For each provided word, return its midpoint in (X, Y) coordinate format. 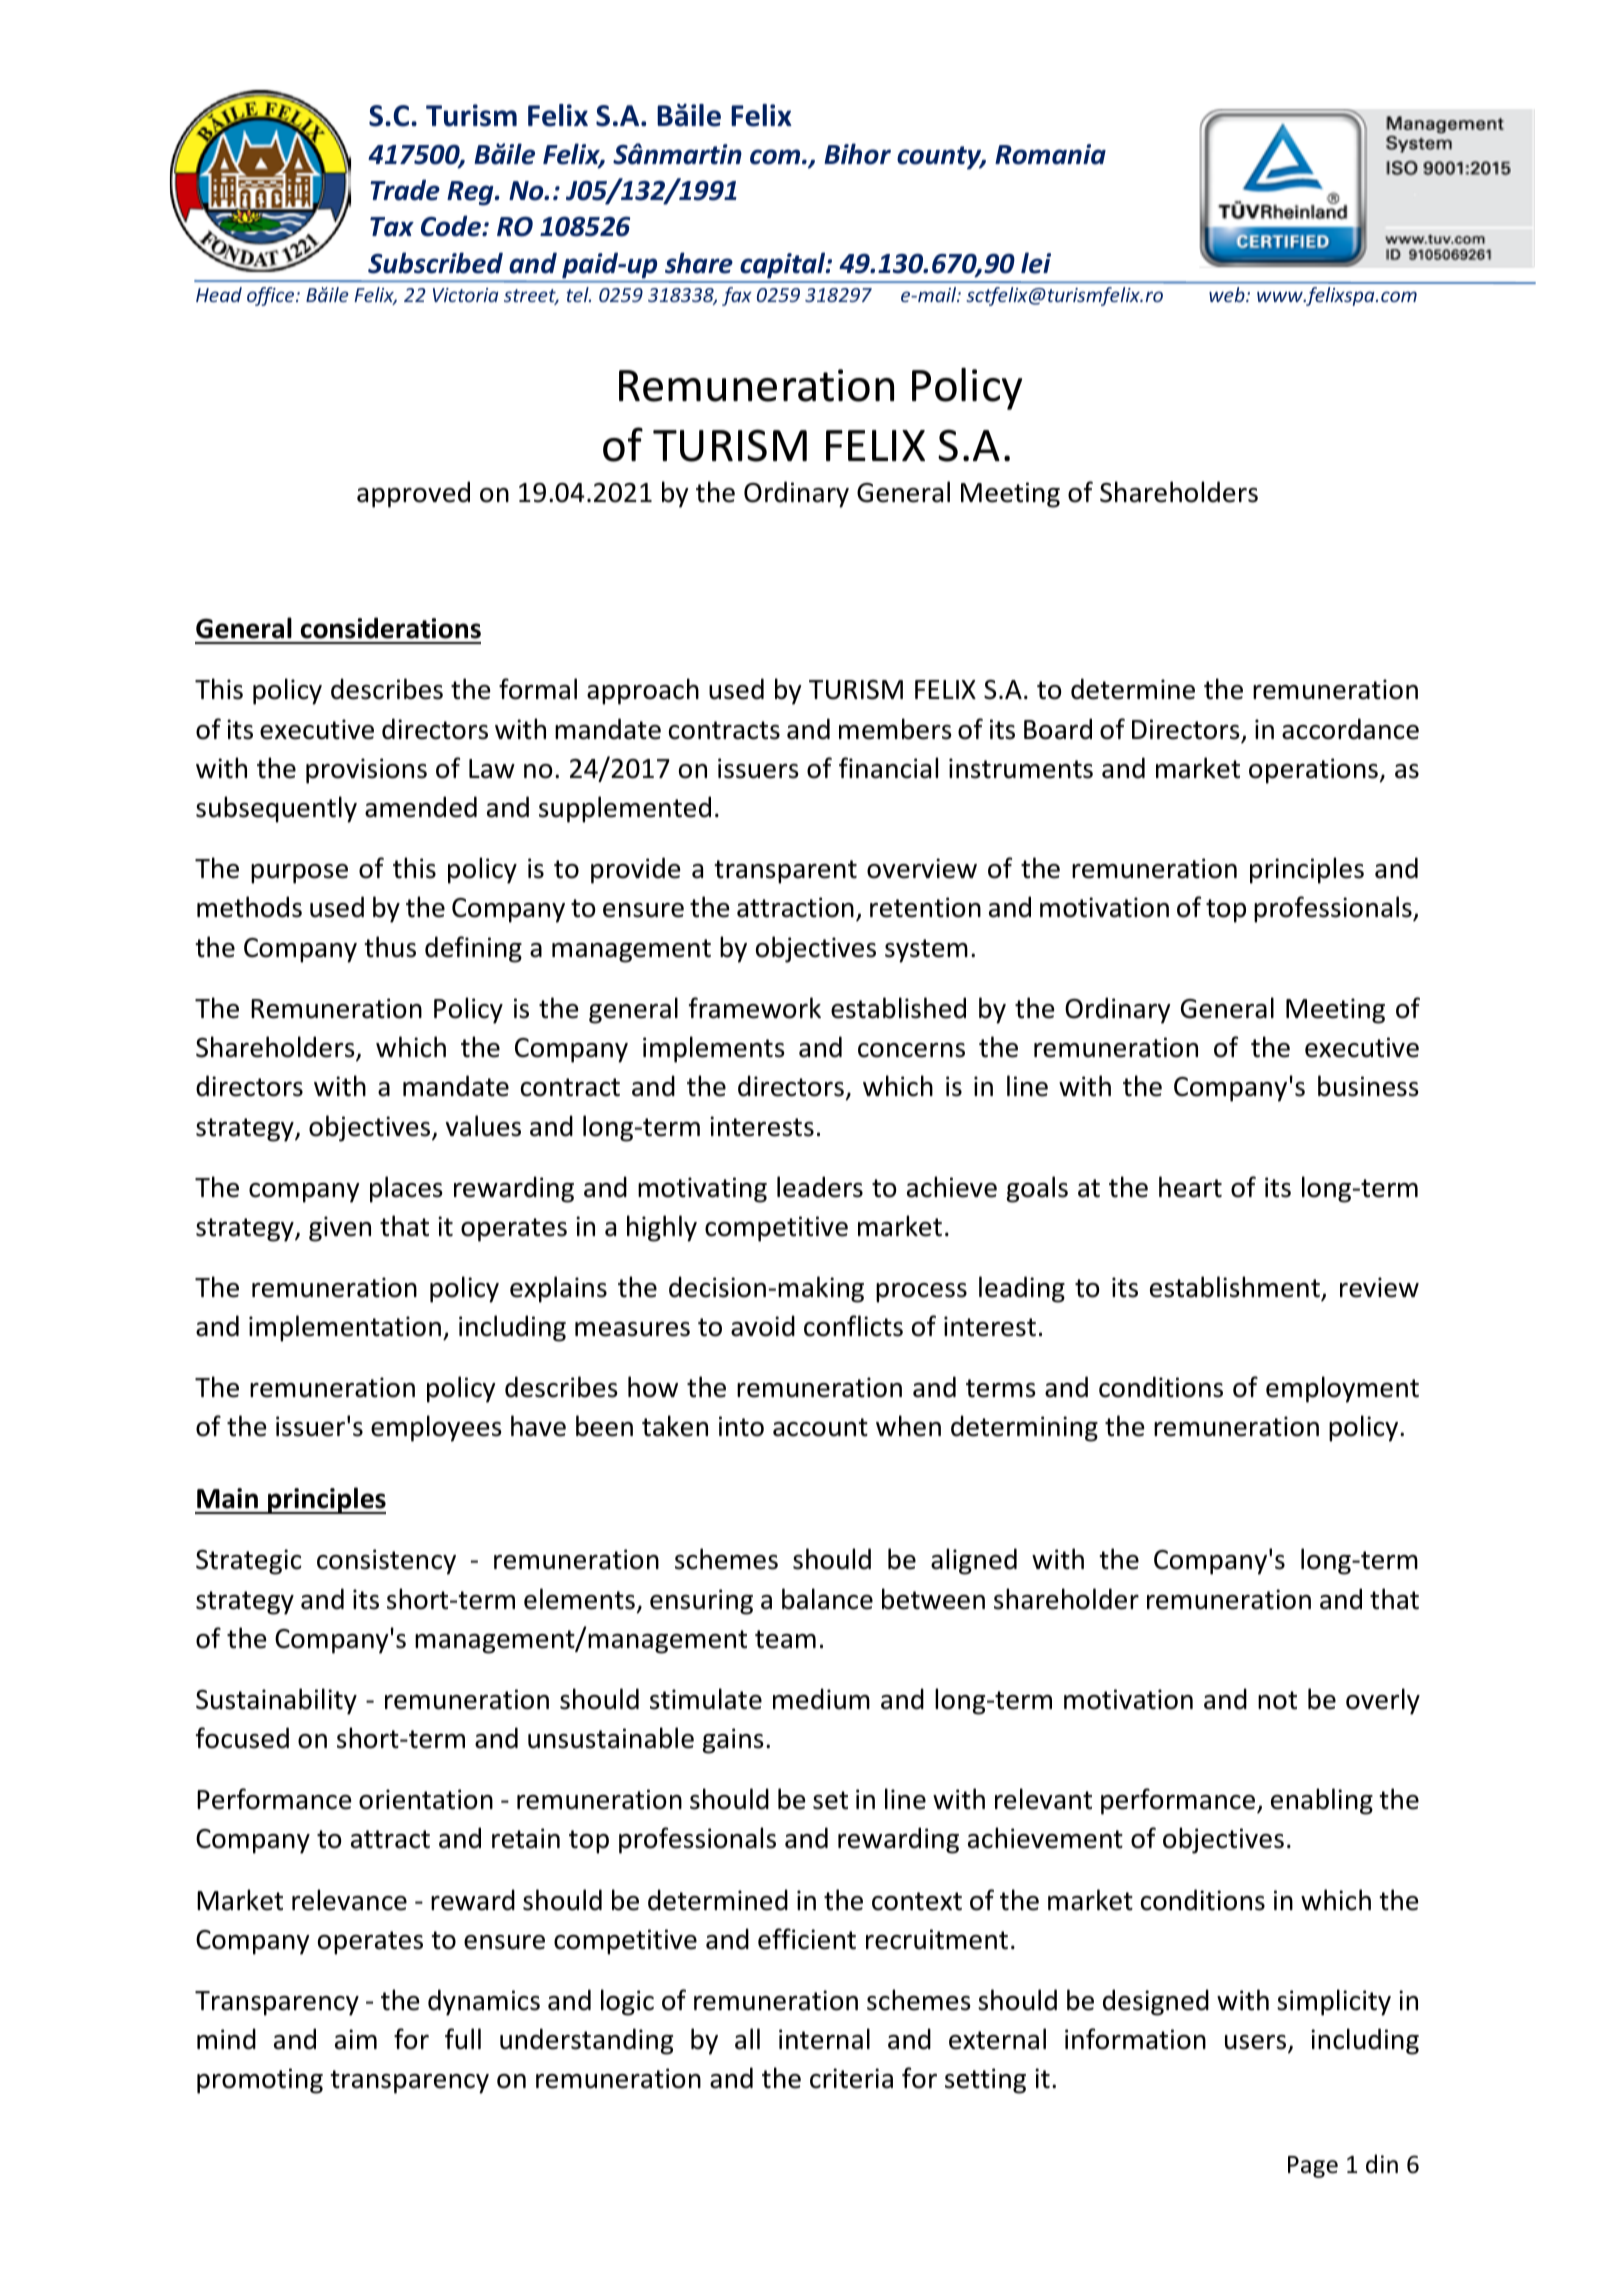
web (1228, 294)
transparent (785, 872)
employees (436, 1428)
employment (1342, 1389)
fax (737, 296)
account (820, 1427)
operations (1313, 771)
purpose (299, 874)
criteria (851, 2078)
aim (356, 2039)
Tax (392, 227)
